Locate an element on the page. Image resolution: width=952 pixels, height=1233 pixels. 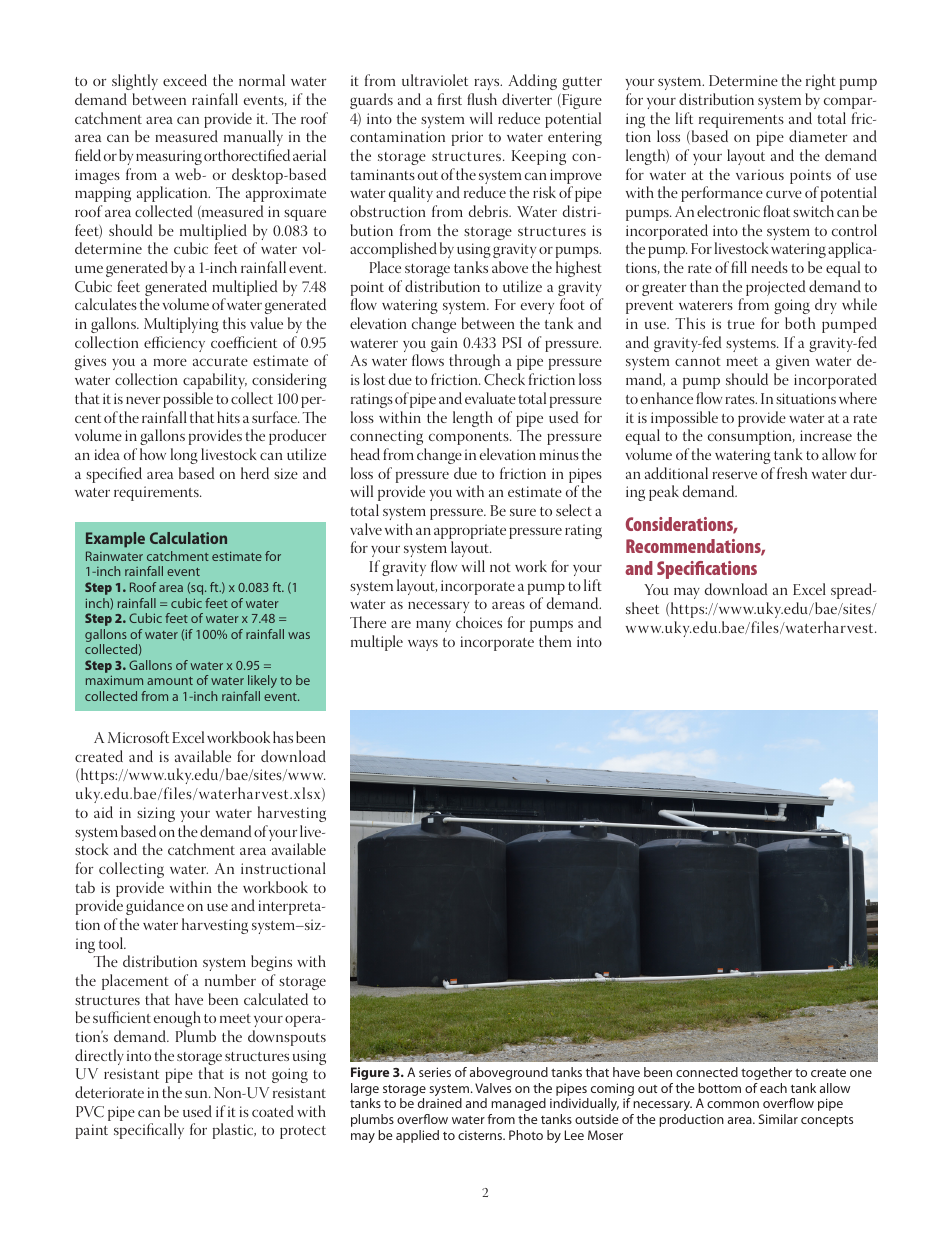
flush is located at coordinates (482, 99).
